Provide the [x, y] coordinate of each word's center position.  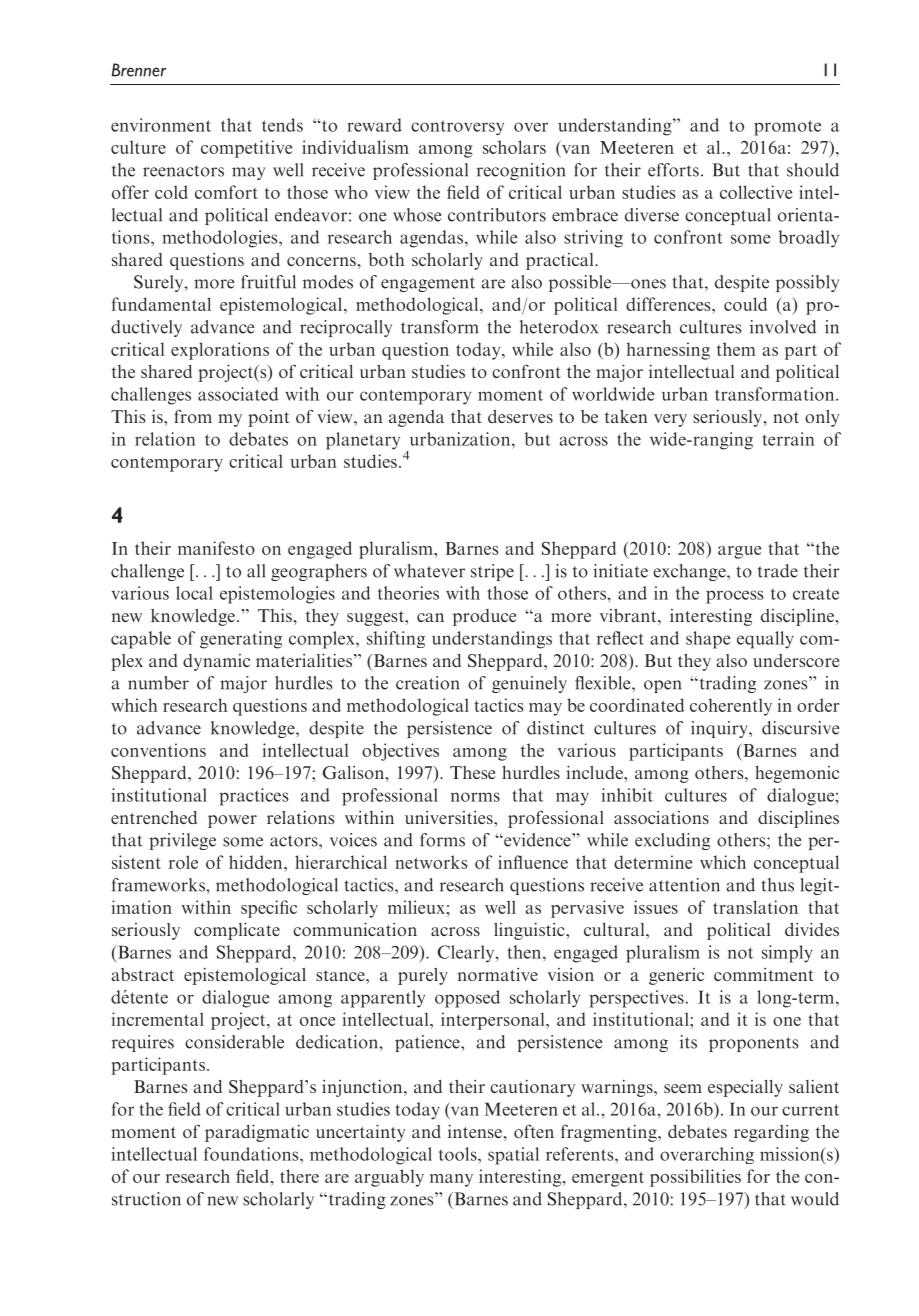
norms [475, 797]
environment [161, 125]
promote [787, 128]
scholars [514, 147]
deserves [520, 416]
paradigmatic [257, 1133]
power [232, 821]
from [193, 416]
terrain [788, 439]
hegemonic [797, 774]
